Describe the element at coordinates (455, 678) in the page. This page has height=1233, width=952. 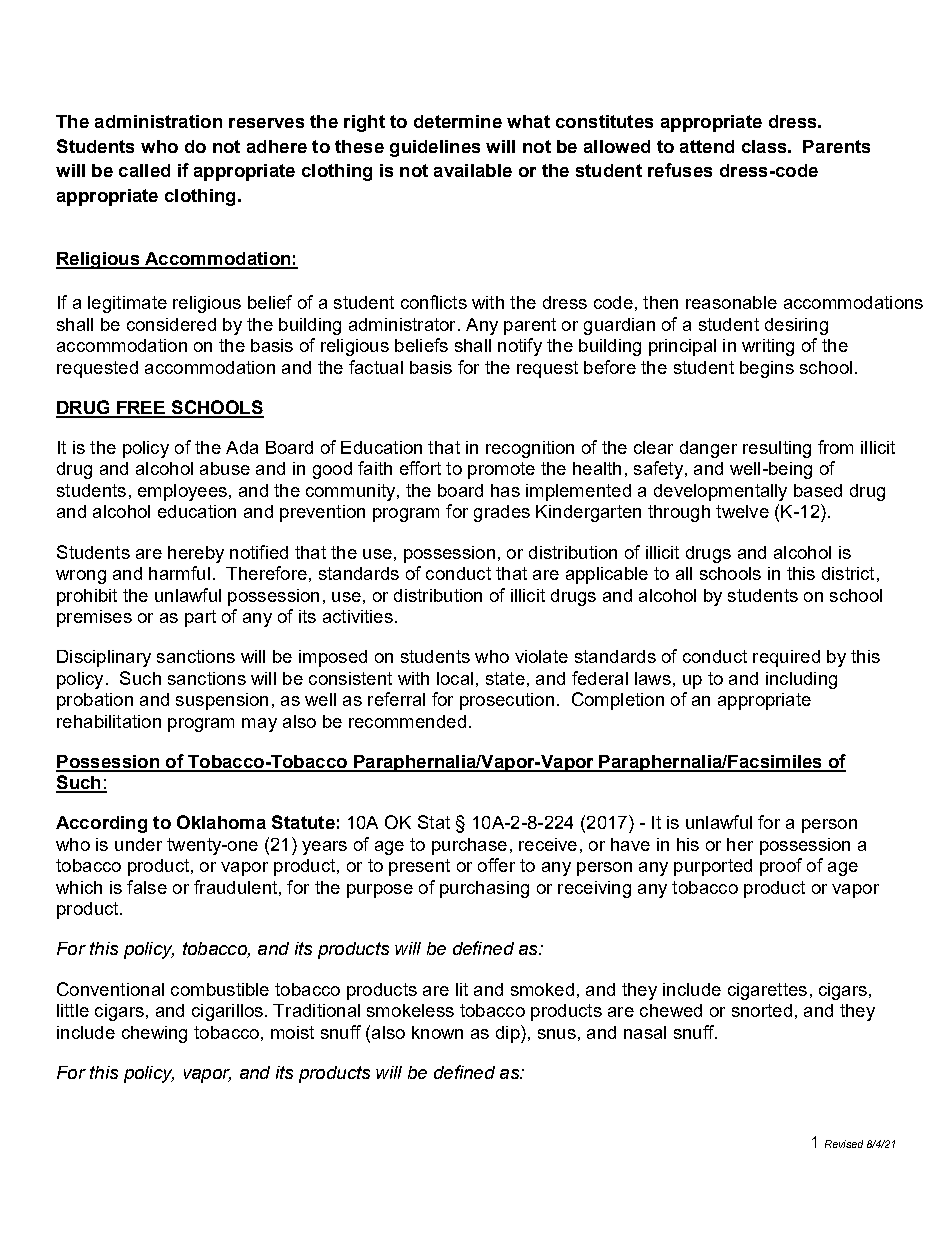
I see `local` at that location.
